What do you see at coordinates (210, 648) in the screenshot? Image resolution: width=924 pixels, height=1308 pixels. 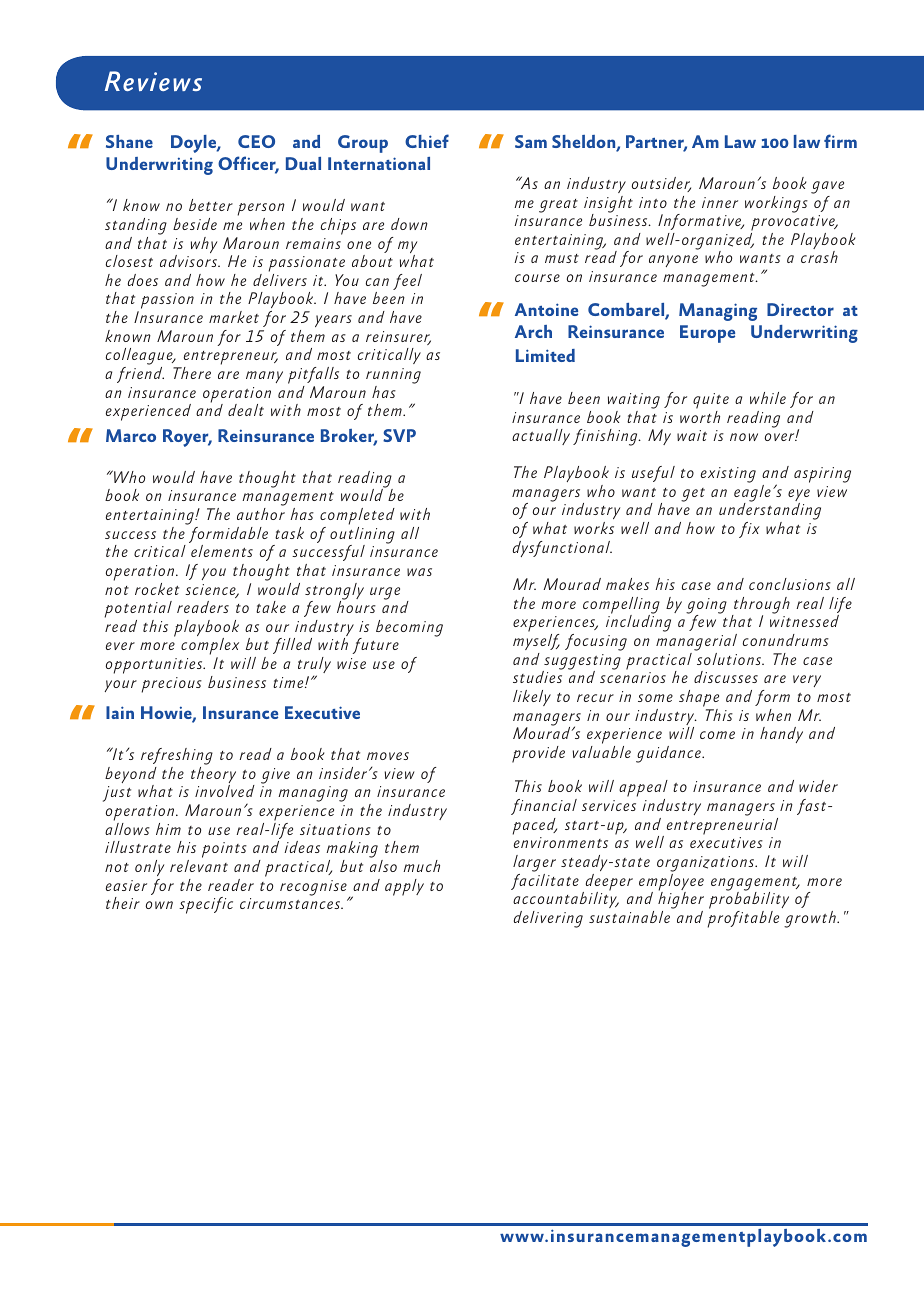 I see `complex` at bounding box center [210, 648].
